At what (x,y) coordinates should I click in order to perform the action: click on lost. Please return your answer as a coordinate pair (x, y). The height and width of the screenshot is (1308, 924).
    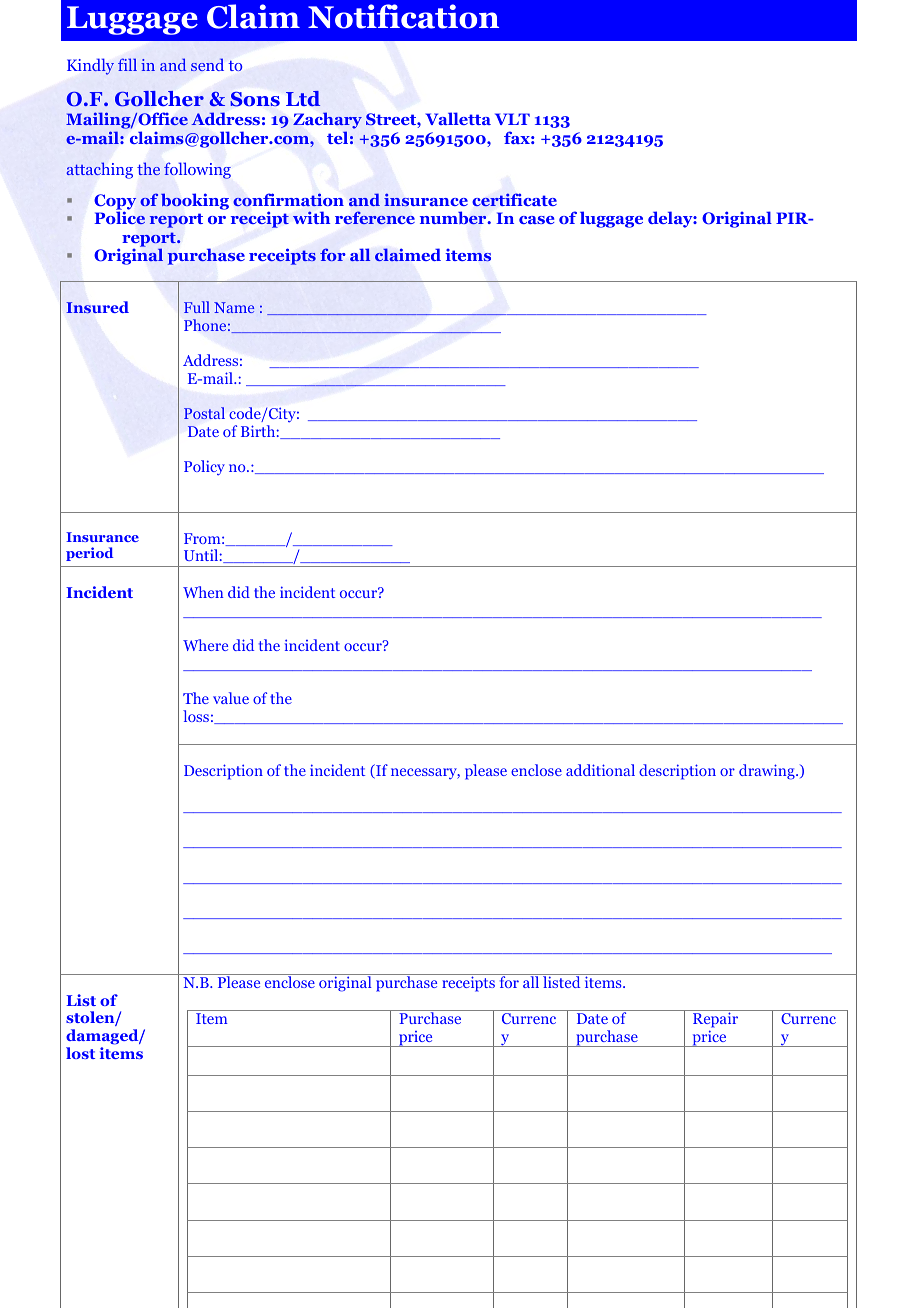
    Looking at the image, I should click on (80, 1053).
